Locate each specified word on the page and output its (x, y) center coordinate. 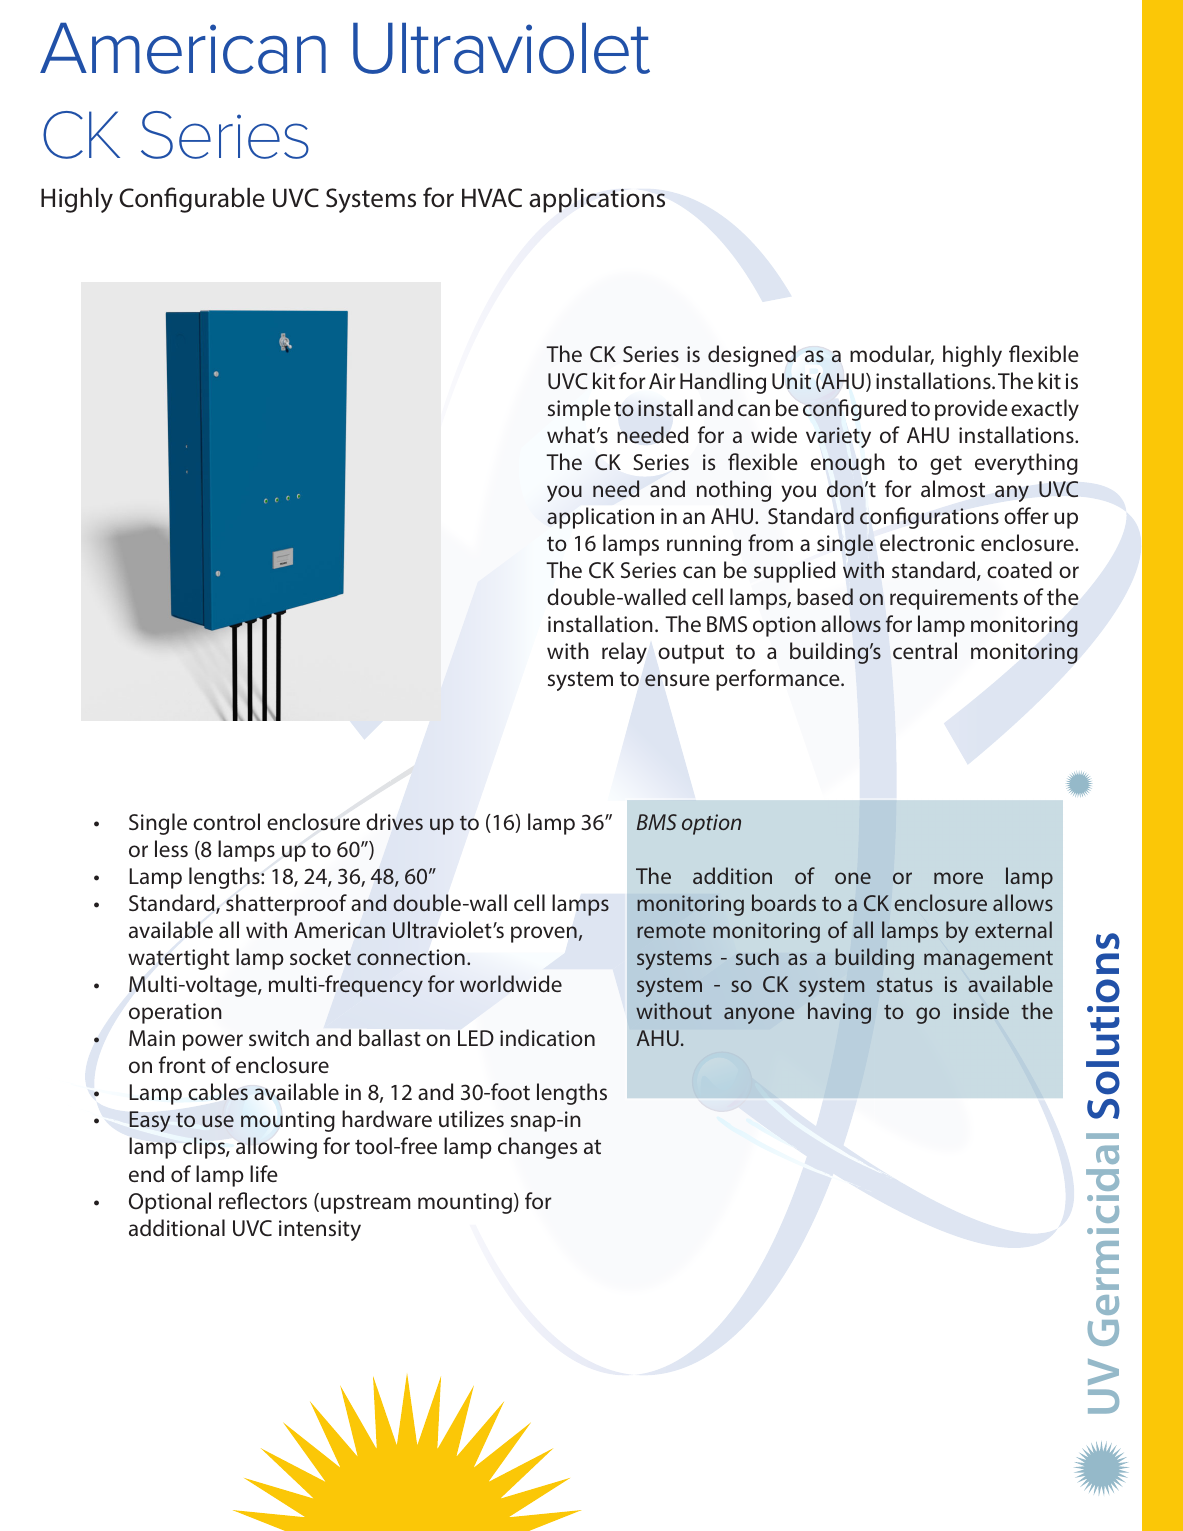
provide (971, 410)
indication (547, 1037)
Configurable (192, 200)
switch (279, 1037)
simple (579, 410)
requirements (954, 599)
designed (752, 356)
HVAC (492, 198)
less (171, 848)
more (958, 878)
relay (624, 653)
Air (662, 381)
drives (394, 822)
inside (981, 1010)
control (226, 821)
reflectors (263, 1200)
